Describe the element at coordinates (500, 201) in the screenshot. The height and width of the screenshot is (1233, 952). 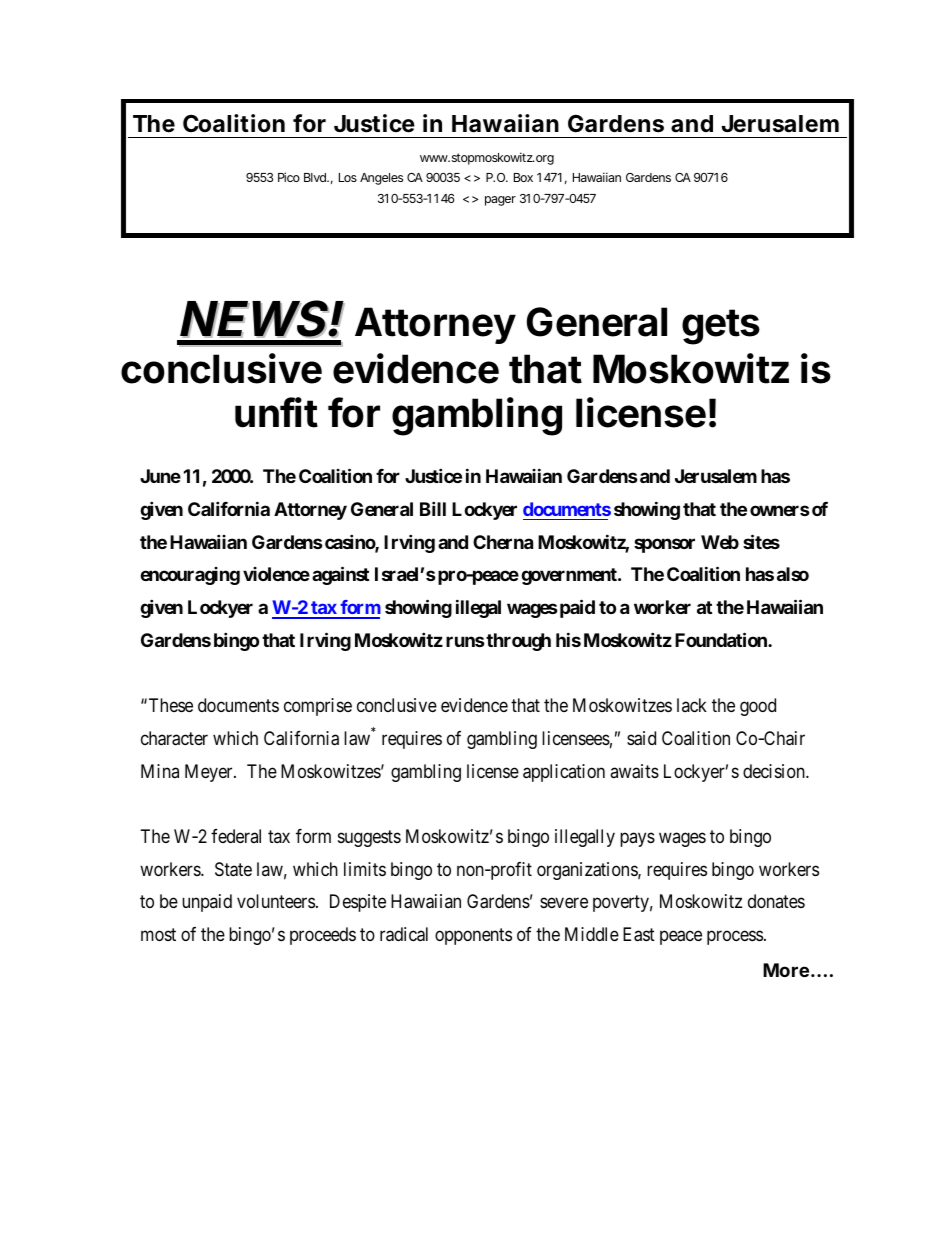
I see `pager` at that location.
